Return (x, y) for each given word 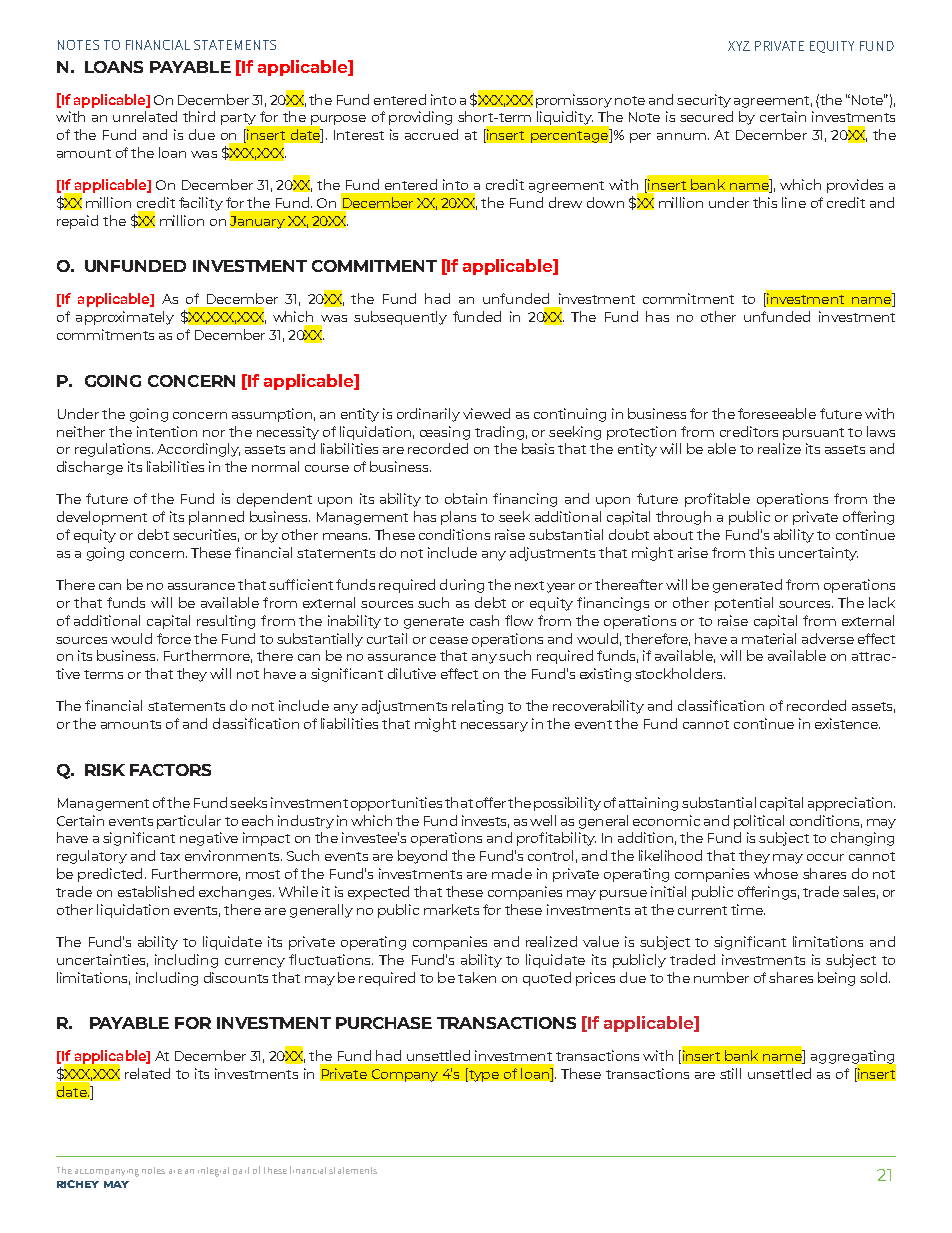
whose (776, 873)
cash (484, 620)
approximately (125, 318)
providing (420, 118)
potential (744, 604)
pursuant (813, 434)
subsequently (400, 318)
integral (213, 1172)
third (199, 116)
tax (170, 856)
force (174, 638)
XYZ (739, 46)
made (512, 873)
